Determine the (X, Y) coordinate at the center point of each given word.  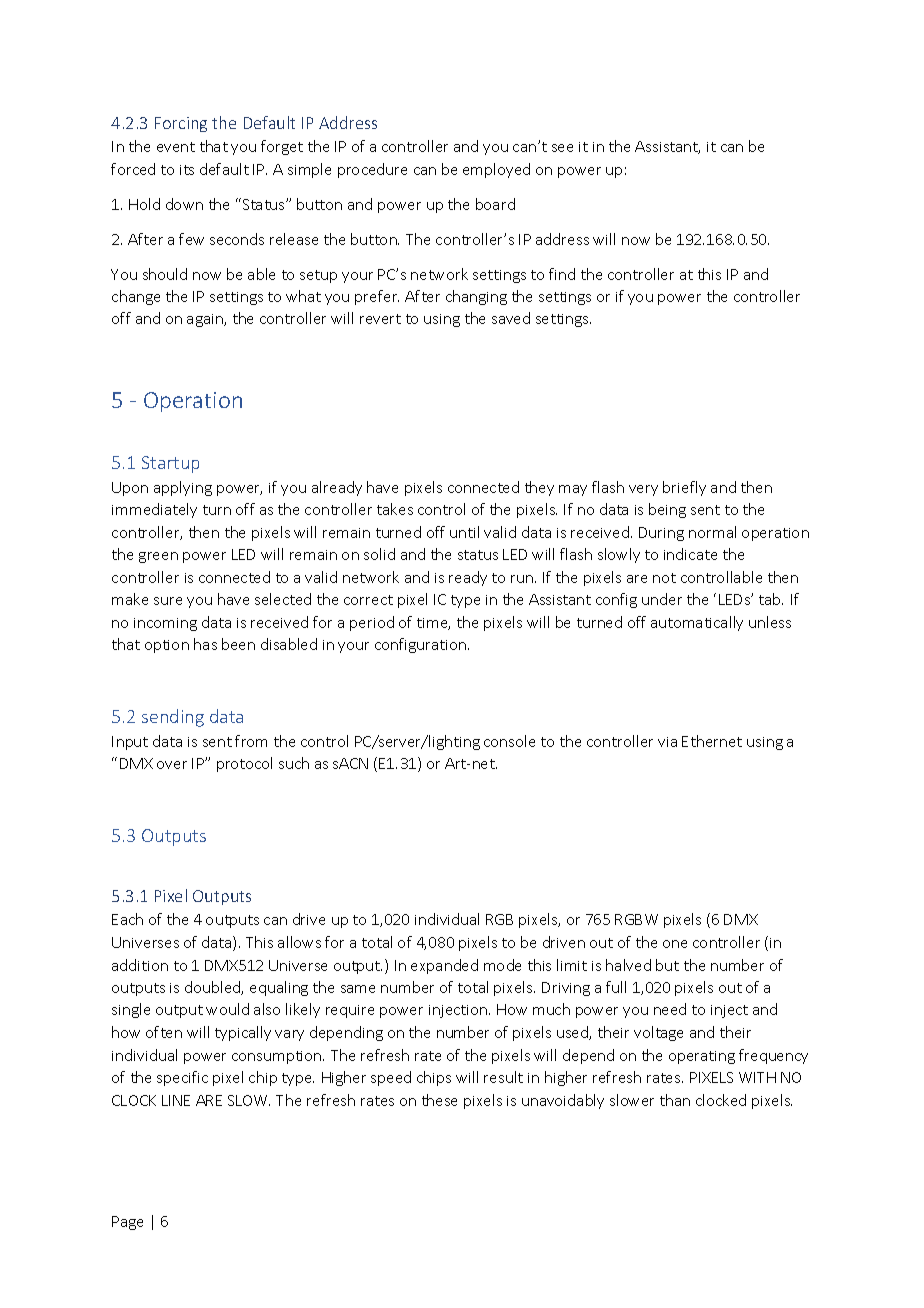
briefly (684, 488)
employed (496, 170)
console (509, 741)
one (675, 944)
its (187, 170)
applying (183, 488)
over (172, 765)
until (464, 532)
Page (127, 1223)
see (562, 148)
